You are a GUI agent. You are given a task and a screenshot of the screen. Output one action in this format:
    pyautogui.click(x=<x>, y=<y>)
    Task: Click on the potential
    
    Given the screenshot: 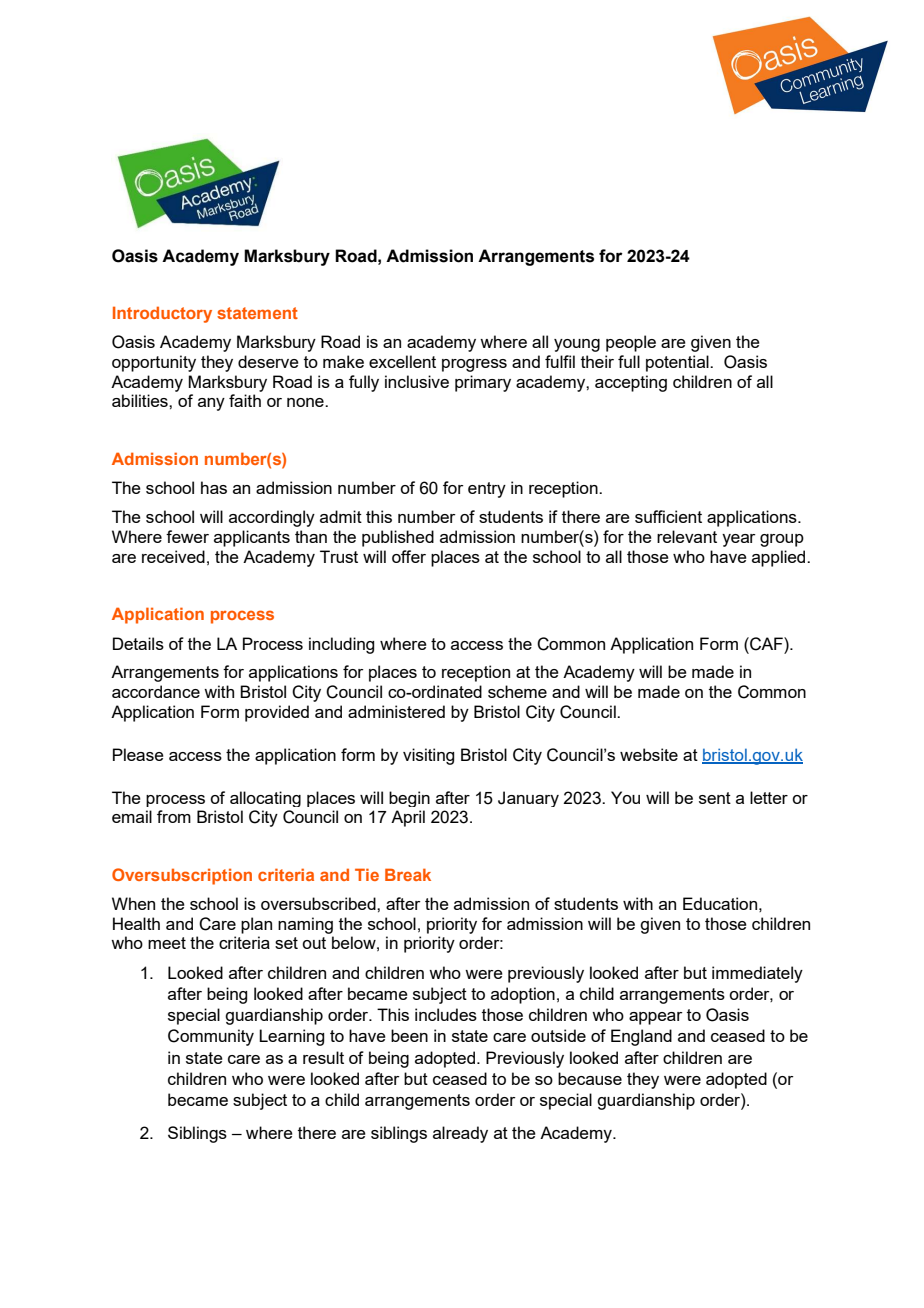 What is the action you would take?
    pyautogui.click(x=678, y=363)
